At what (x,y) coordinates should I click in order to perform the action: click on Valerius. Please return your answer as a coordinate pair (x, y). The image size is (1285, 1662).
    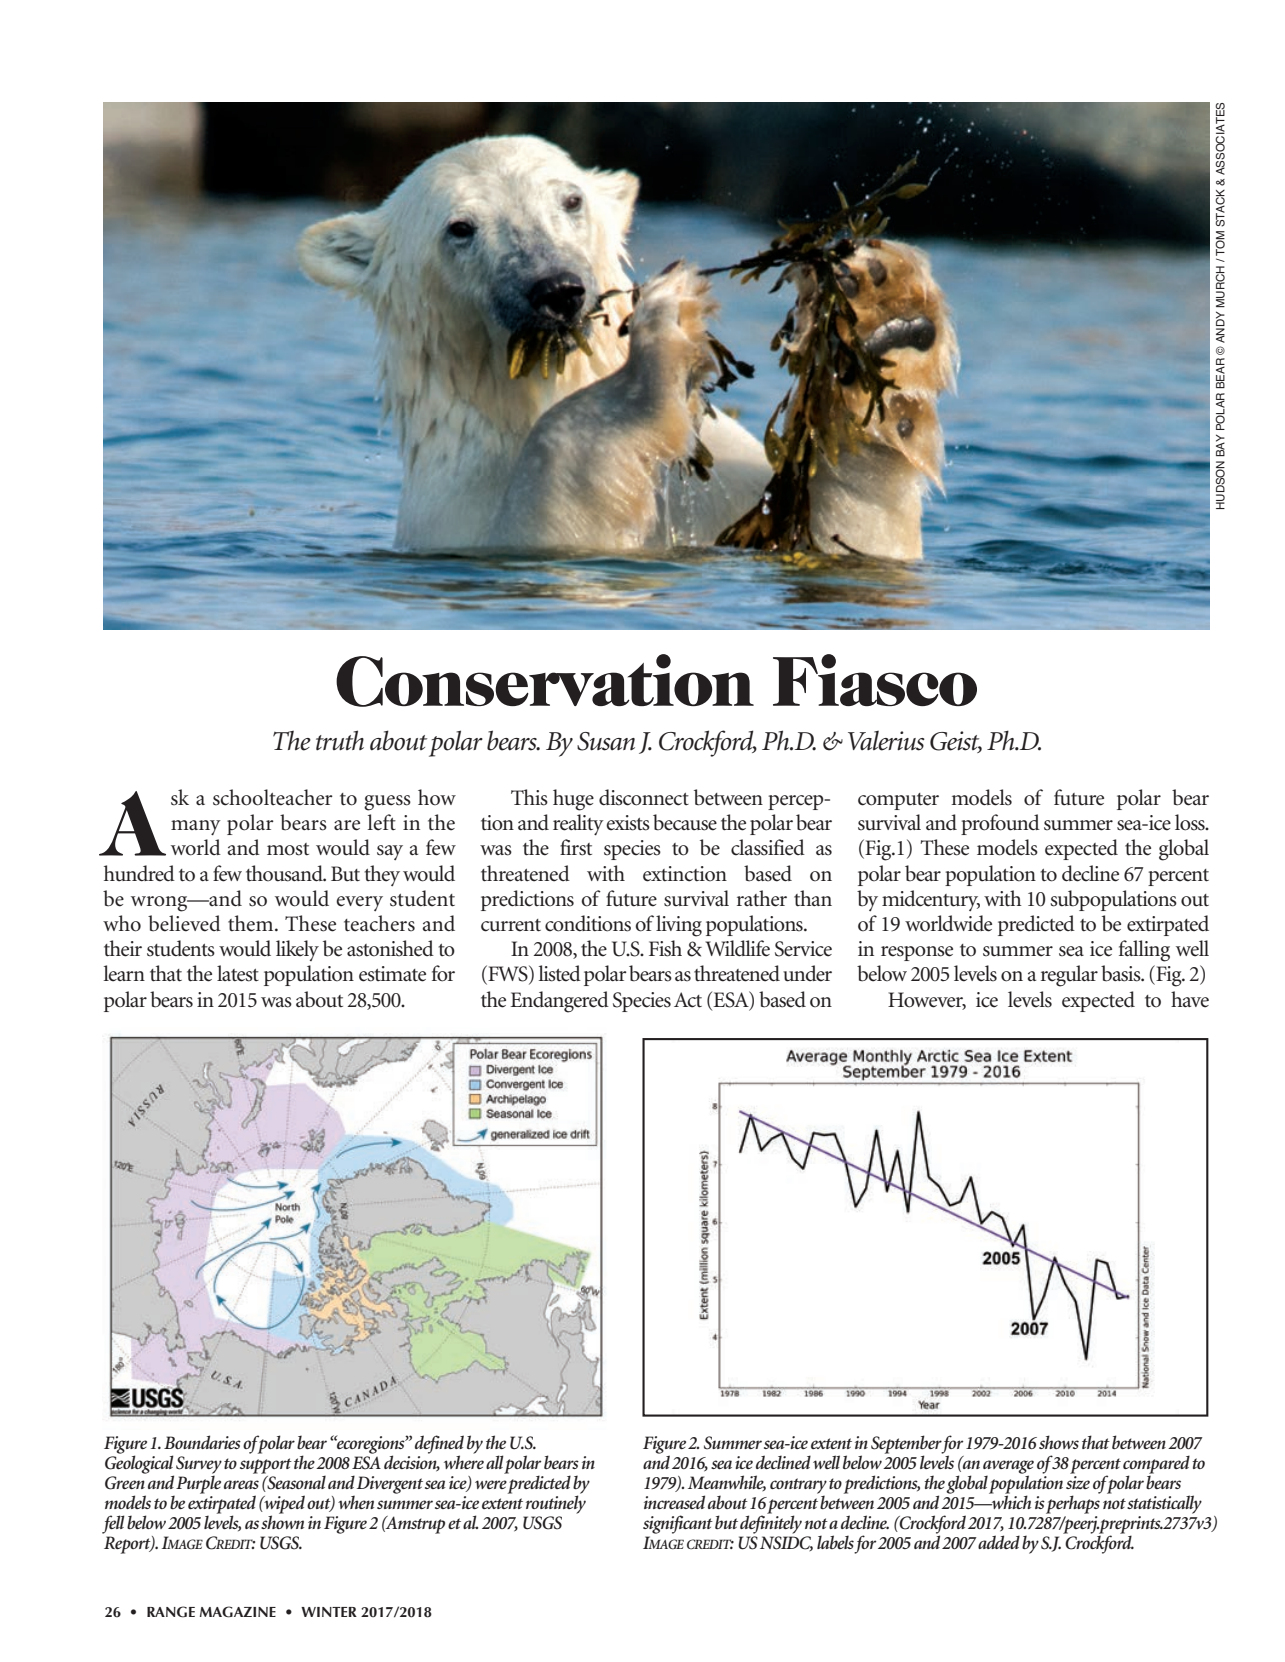
    Looking at the image, I should click on (886, 741).
